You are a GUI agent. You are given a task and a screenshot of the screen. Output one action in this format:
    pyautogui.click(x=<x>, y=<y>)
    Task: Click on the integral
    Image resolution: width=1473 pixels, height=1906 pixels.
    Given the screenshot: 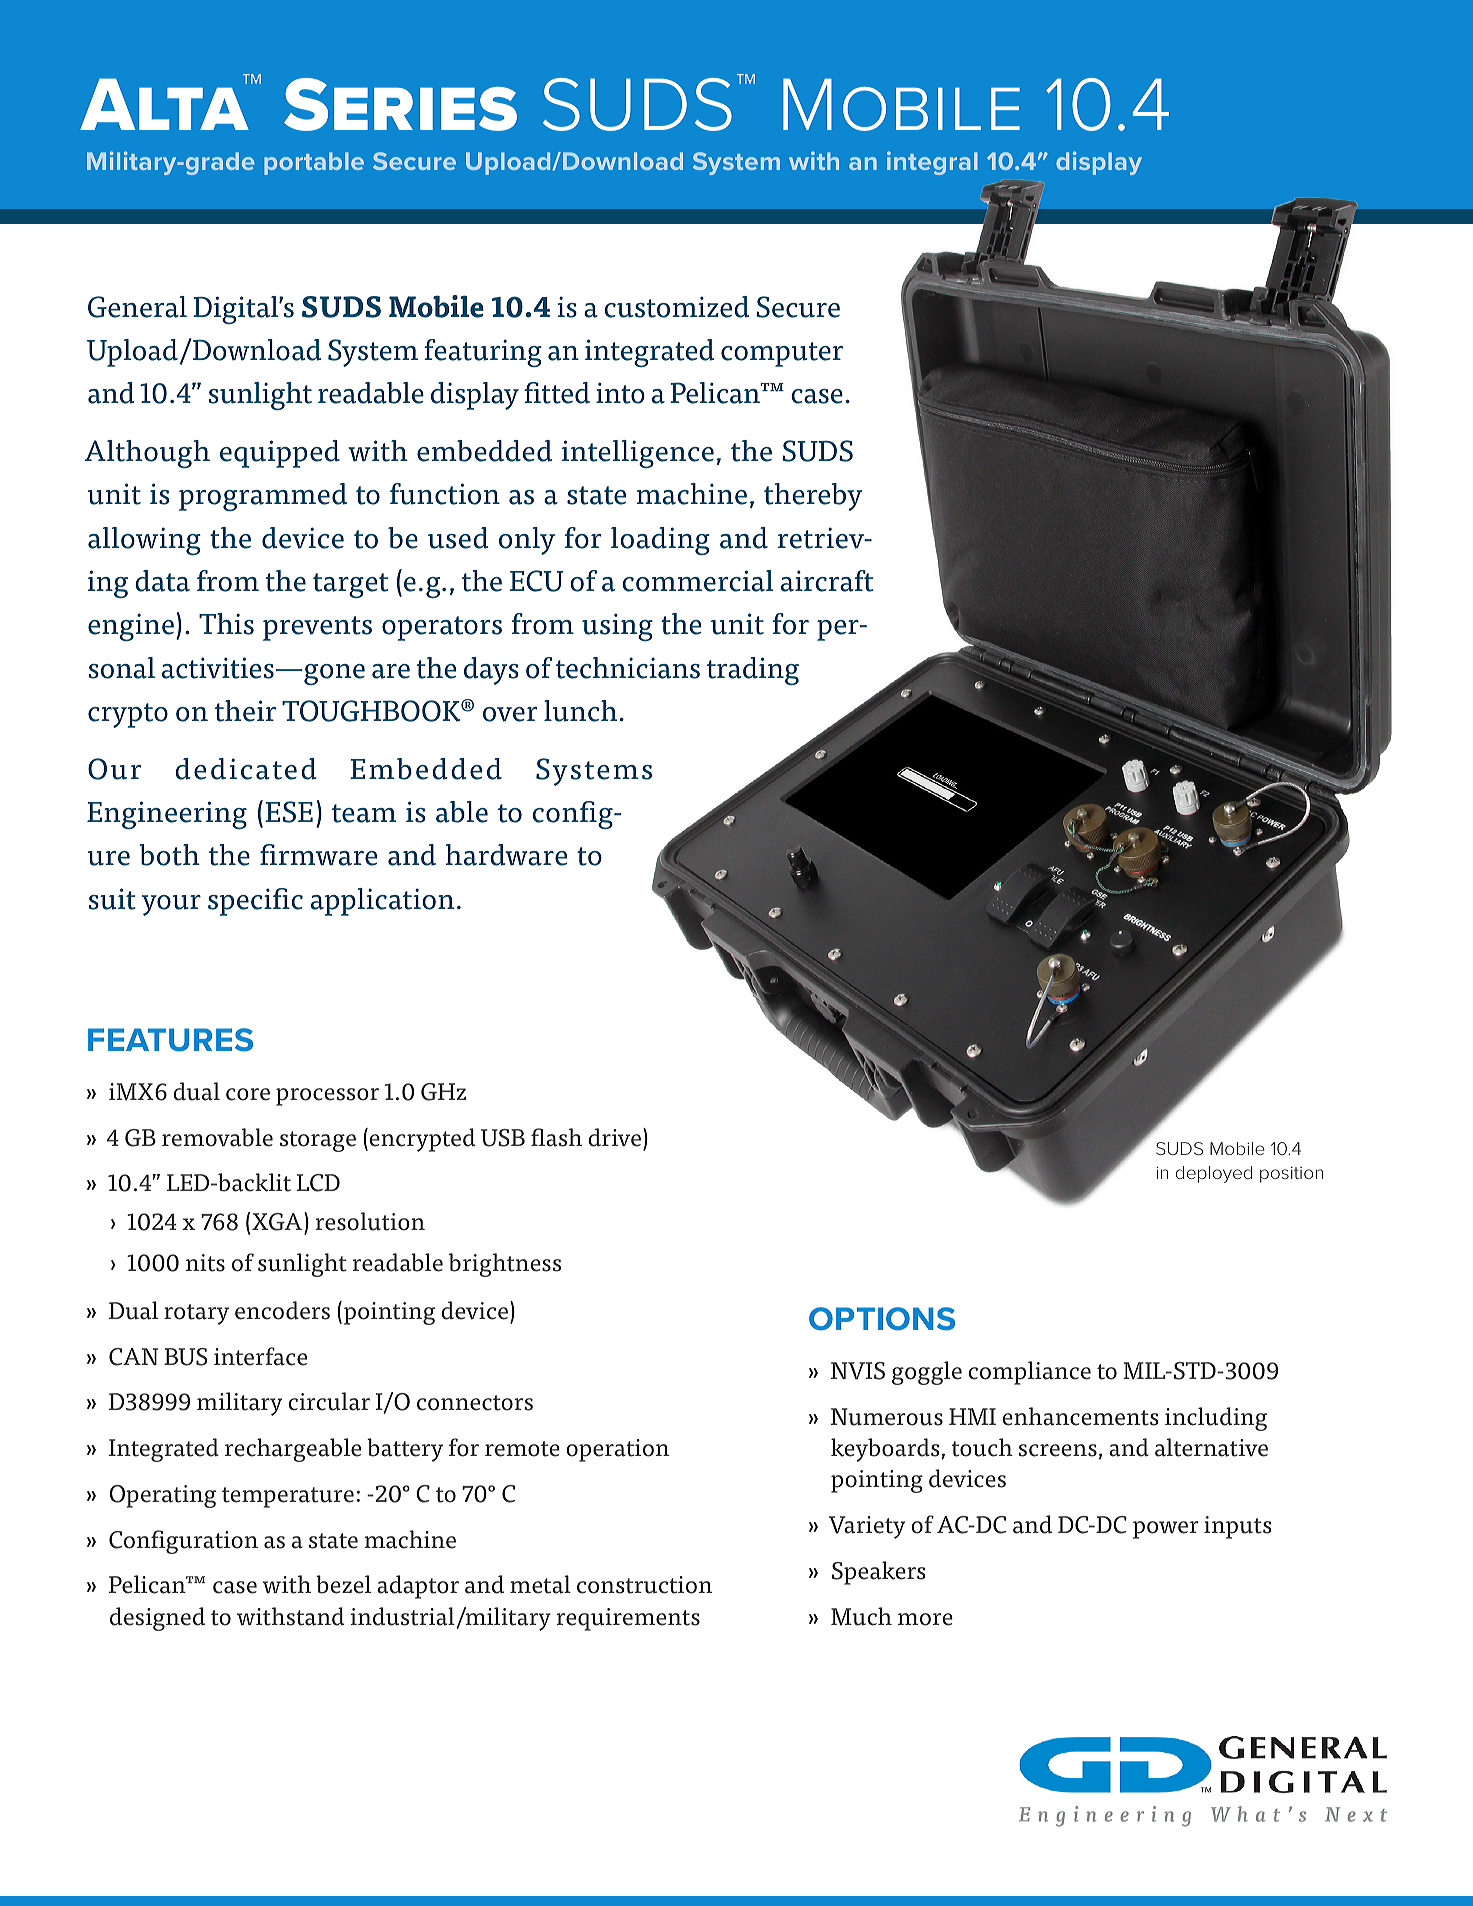 What is the action you would take?
    pyautogui.click(x=932, y=163)
